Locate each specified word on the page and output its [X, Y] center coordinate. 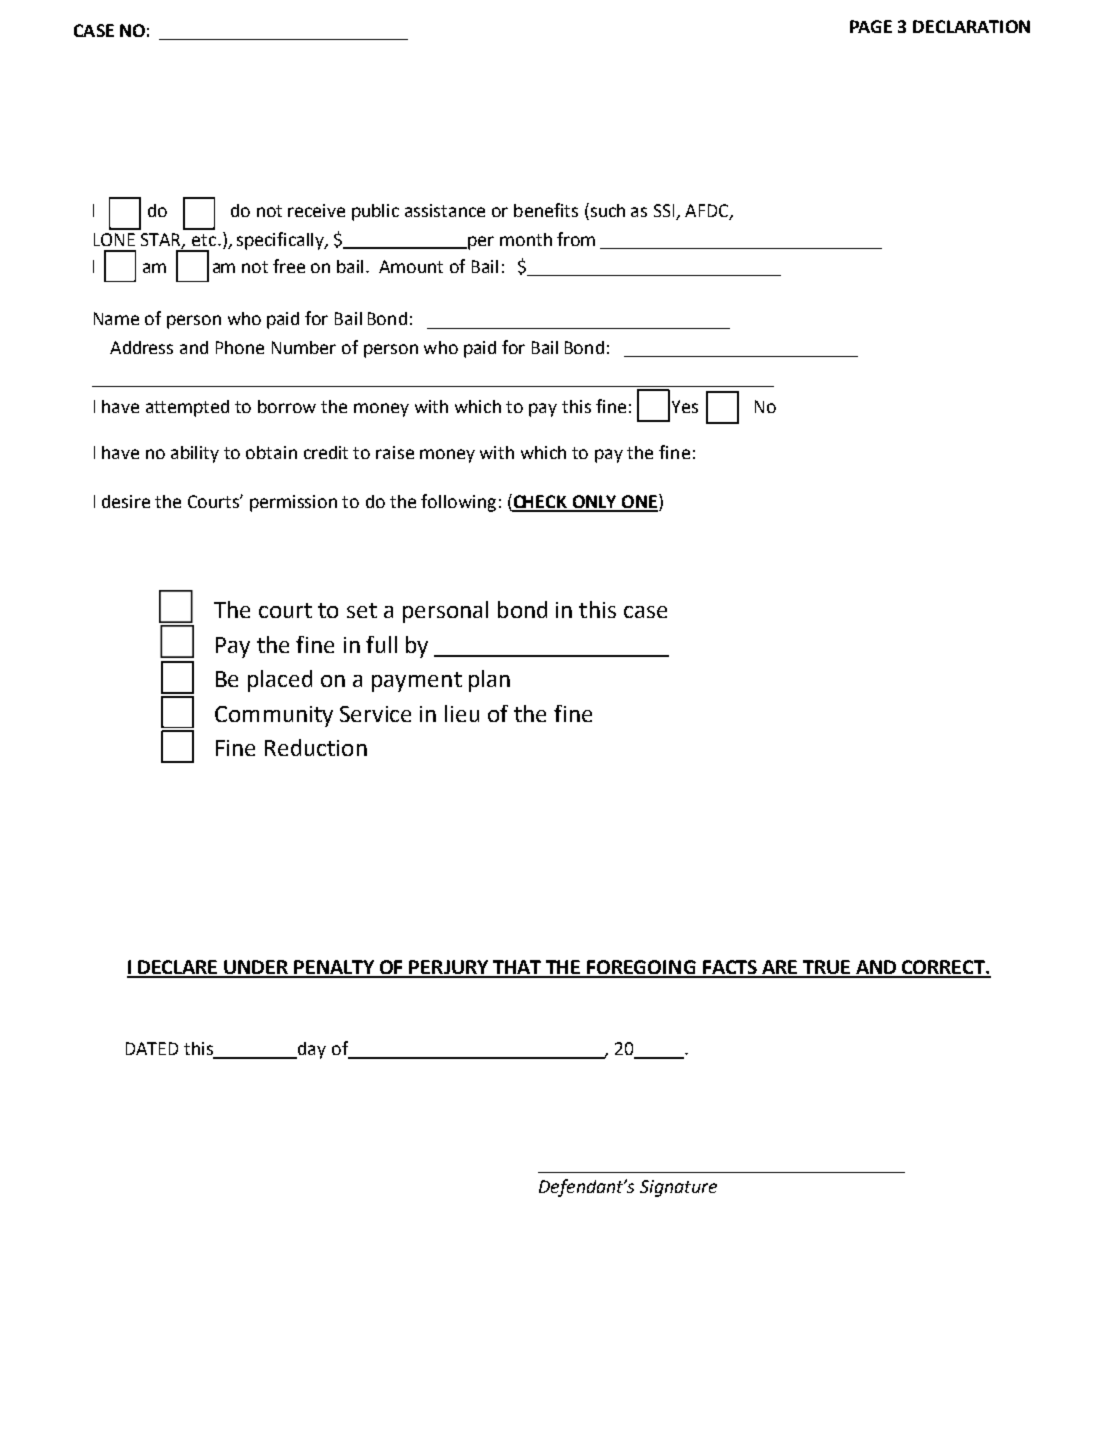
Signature [678, 1188]
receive [316, 210]
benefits [546, 210]
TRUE [826, 968]
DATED [152, 1048]
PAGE [871, 26]
